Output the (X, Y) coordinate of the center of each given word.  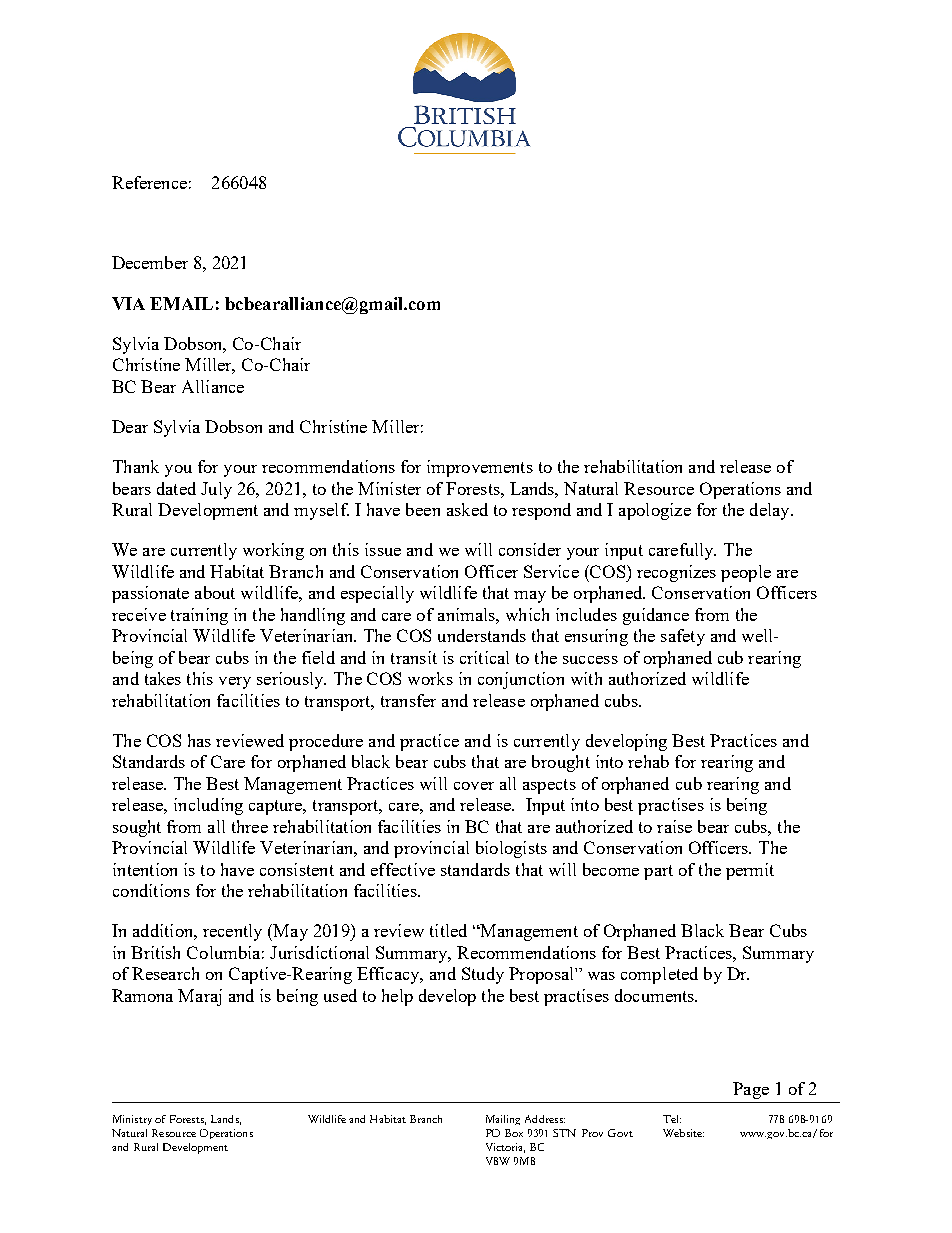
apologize (655, 511)
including (208, 806)
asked (467, 509)
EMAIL (181, 303)
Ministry (132, 1120)
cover (474, 786)
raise (674, 826)
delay (771, 511)
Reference (149, 182)
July (216, 490)
